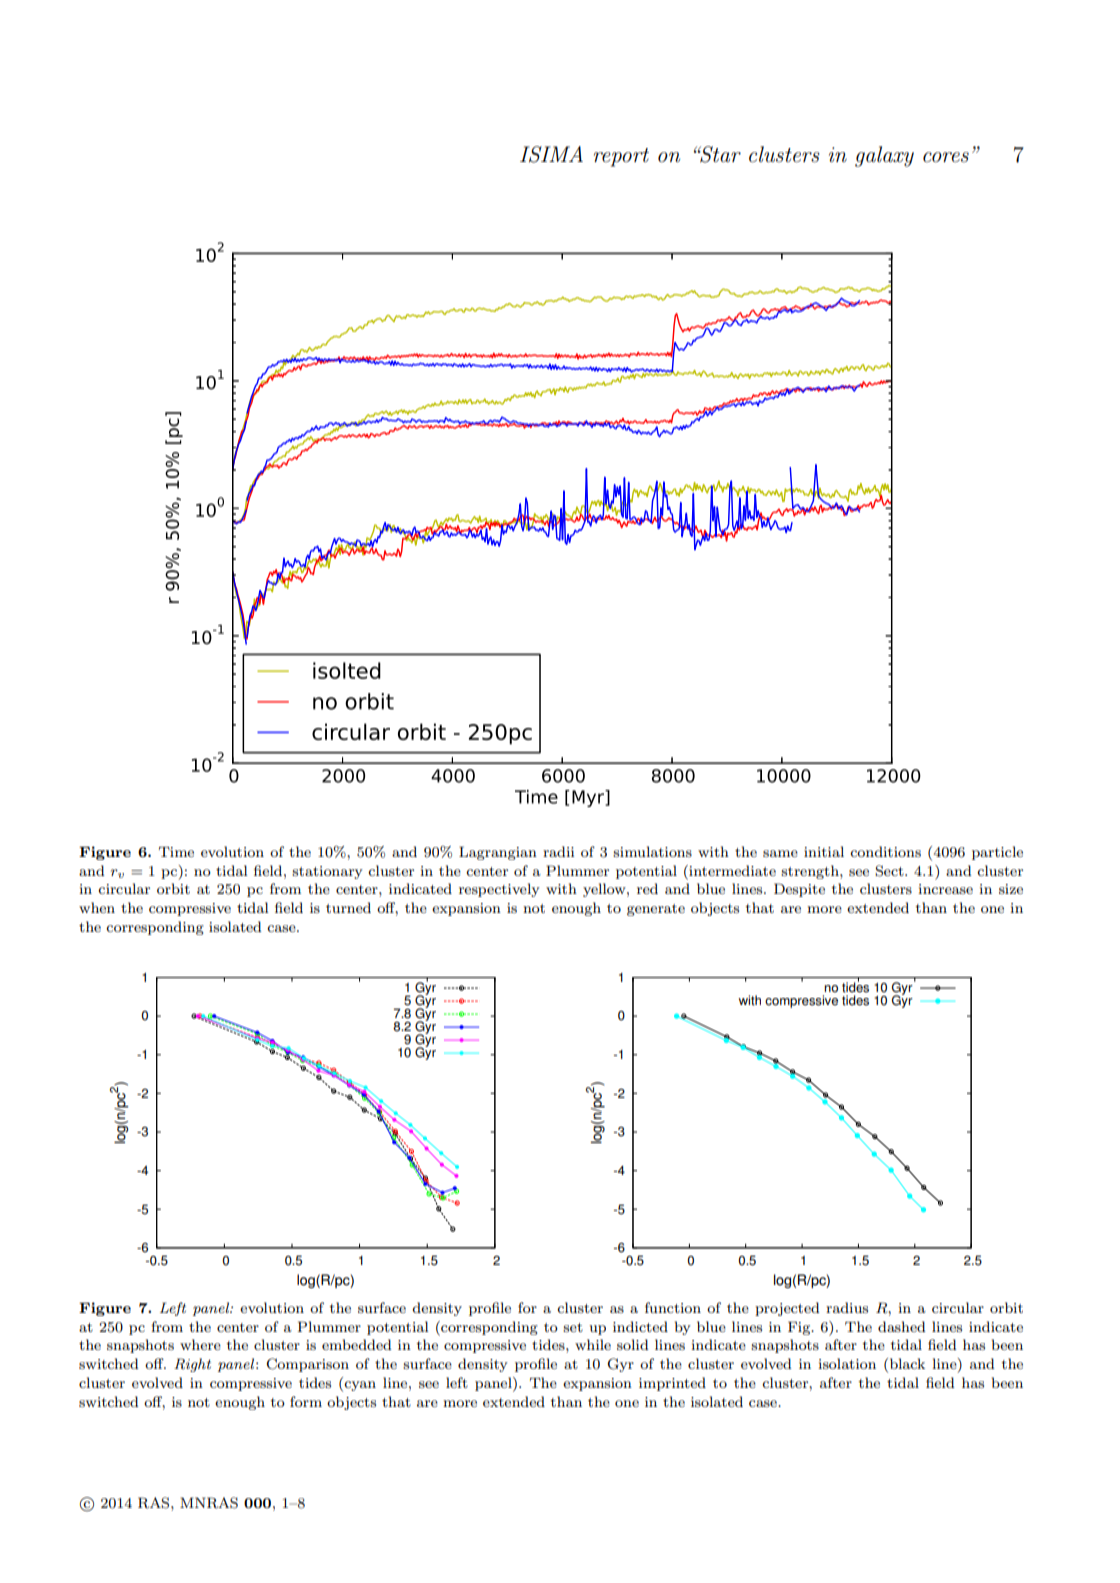  Describe the element at coordinates (209, 1503) in the page. I see `MNRAS` at that location.
